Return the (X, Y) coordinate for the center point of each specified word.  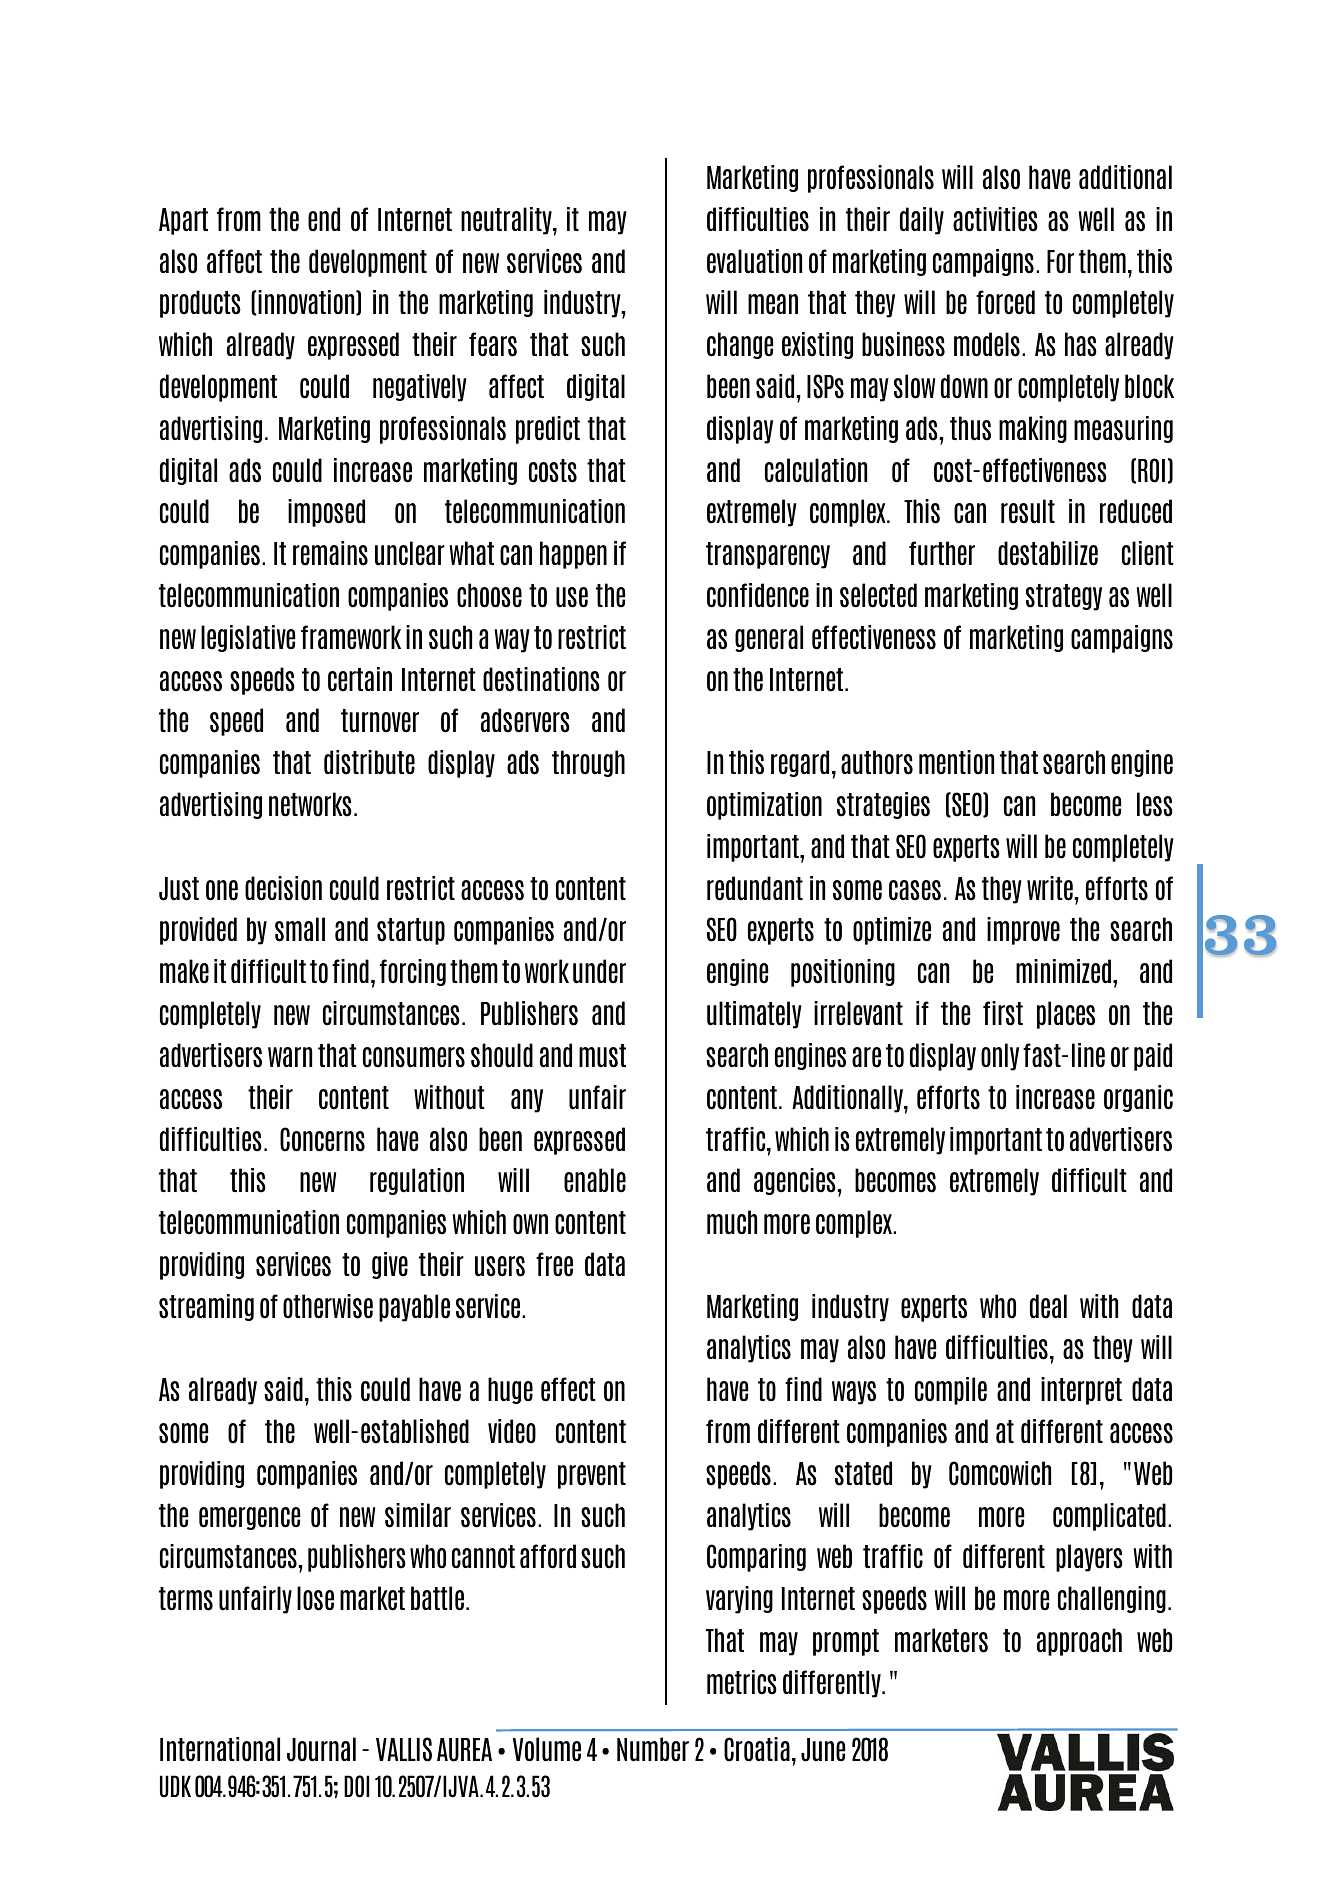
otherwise (328, 1306)
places (1066, 1015)
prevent (592, 1475)
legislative (248, 638)
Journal (321, 1749)
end (324, 219)
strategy (1064, 597)
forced (1005, 302)
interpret (1081, 1391)
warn (290, 1057)
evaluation (754, 261)
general (769, 638)
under (599, 971)
